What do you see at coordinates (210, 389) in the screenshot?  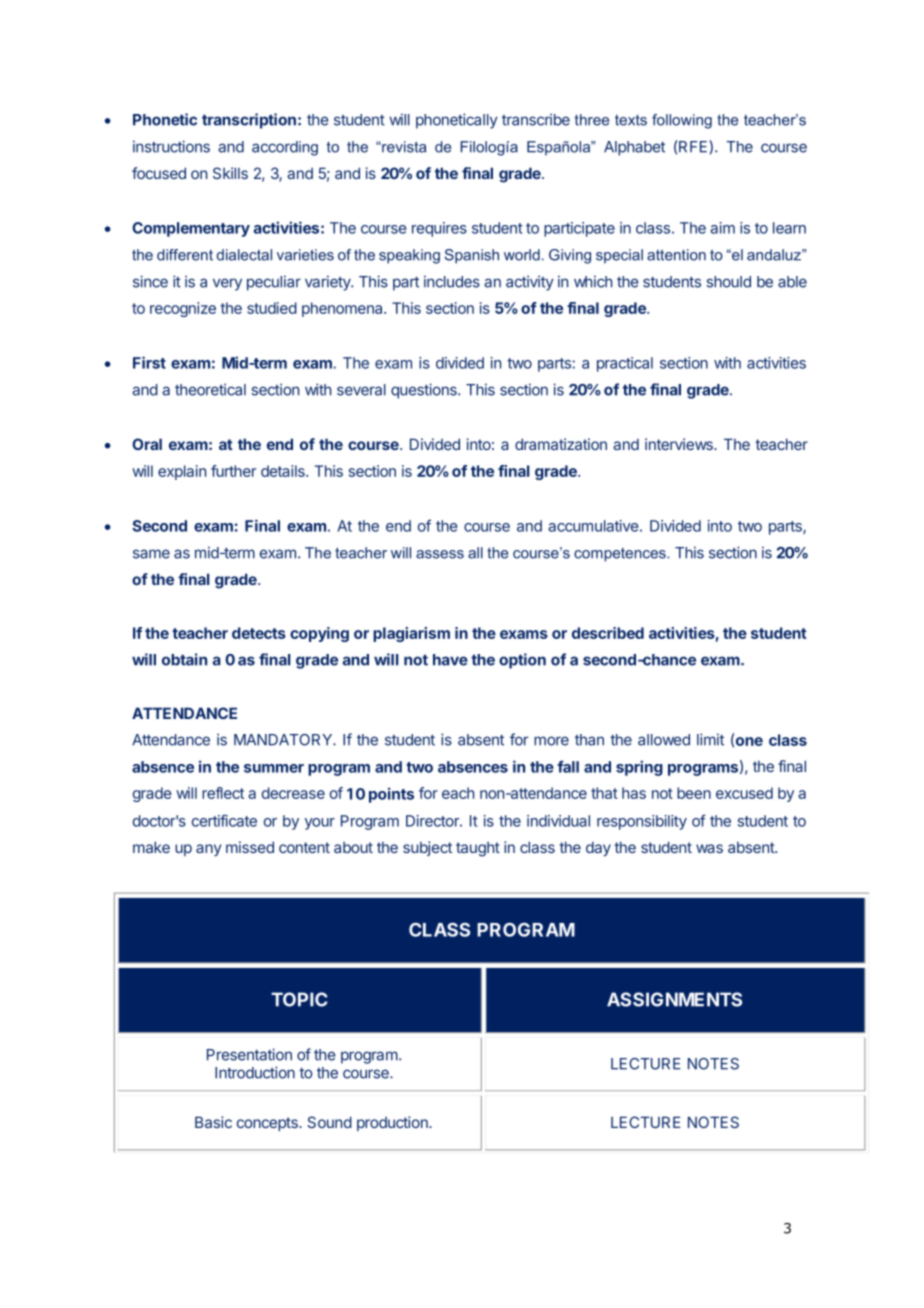 I see `theoretical` at bounding box center [210, 389].
